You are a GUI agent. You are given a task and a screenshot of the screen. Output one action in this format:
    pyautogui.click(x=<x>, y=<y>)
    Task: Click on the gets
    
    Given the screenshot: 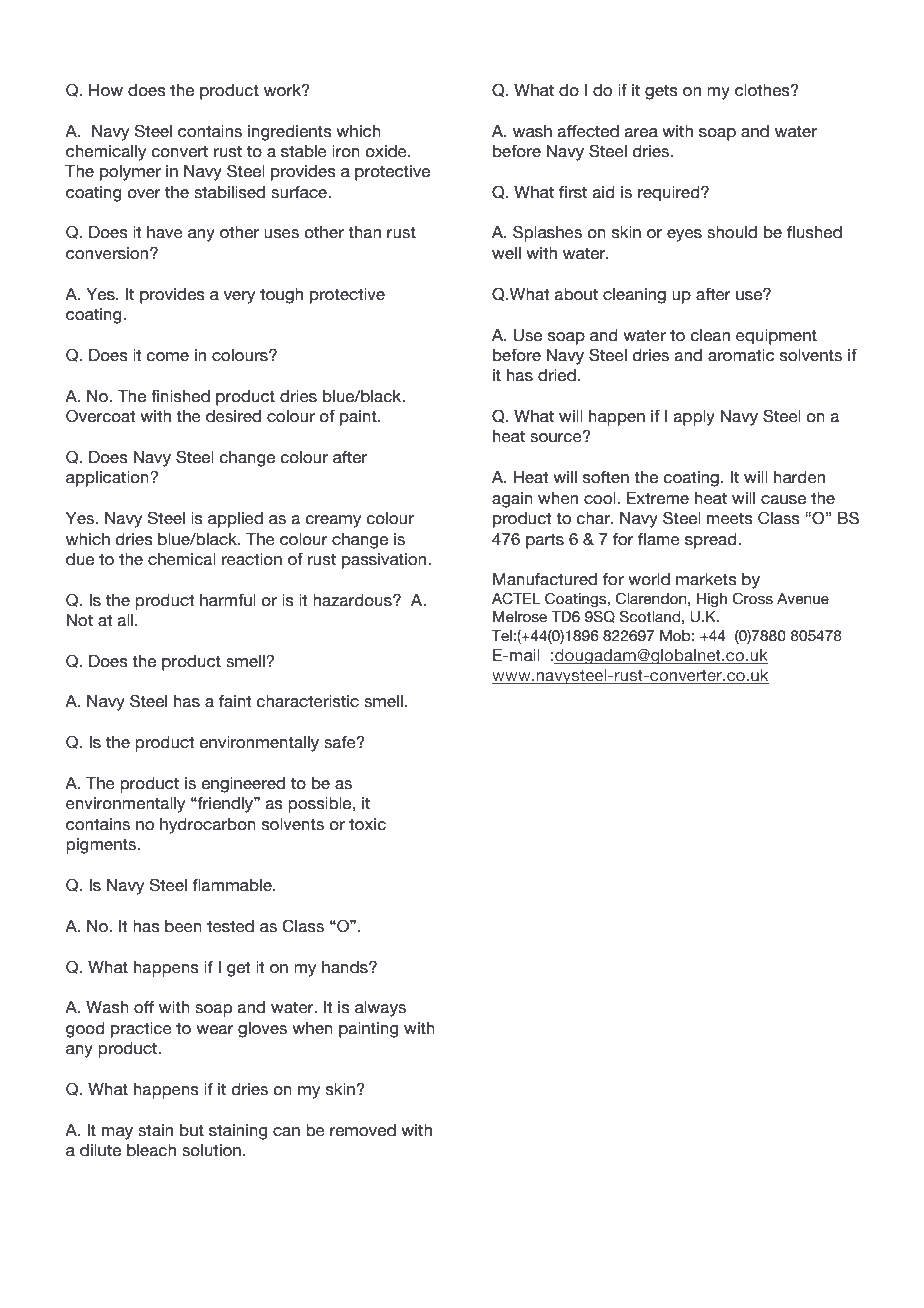 What is the action you would take?
    pyautogui.click(x=661, y=92)
